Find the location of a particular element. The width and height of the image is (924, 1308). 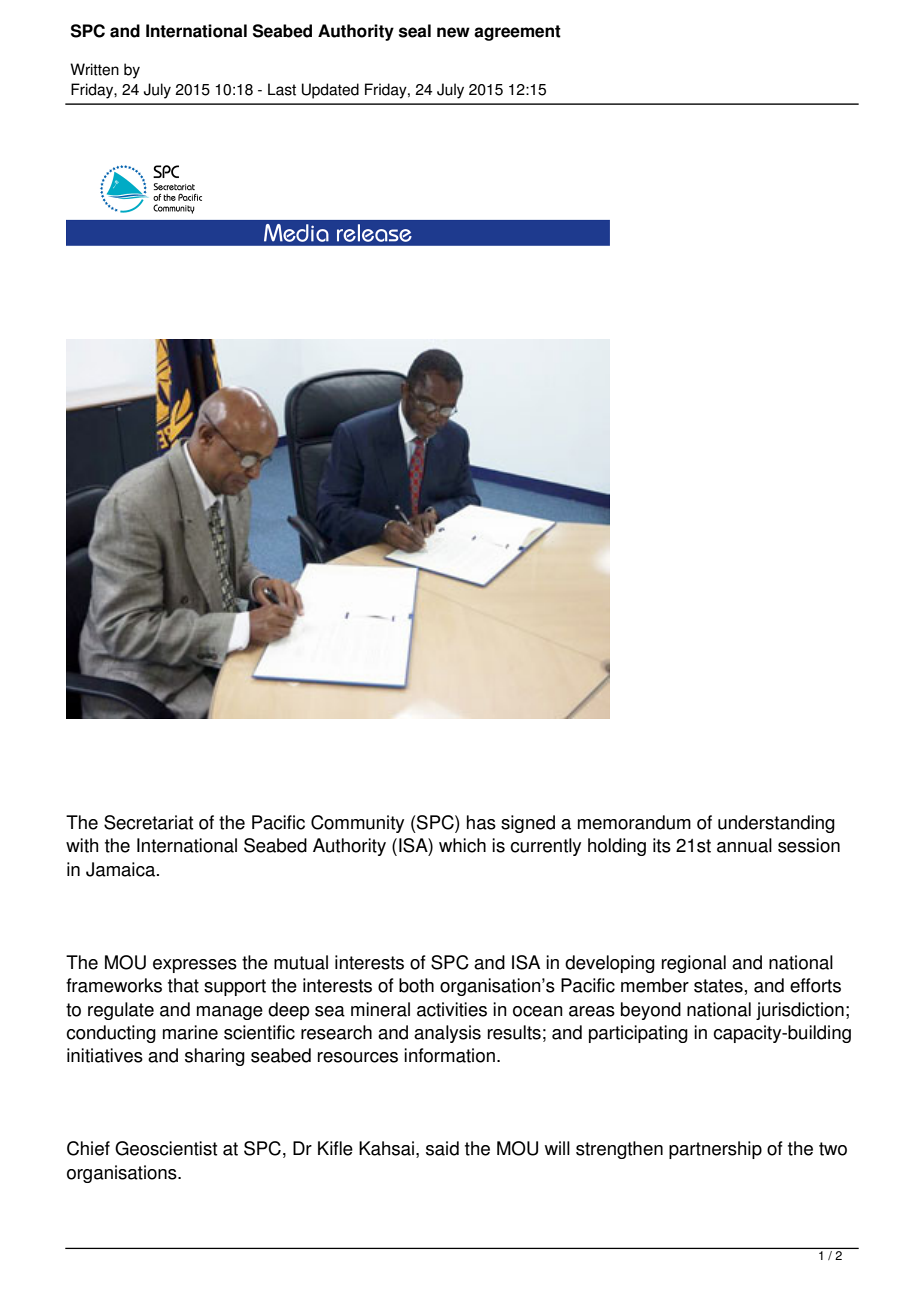

said is located at coordinates (442, 1148).
